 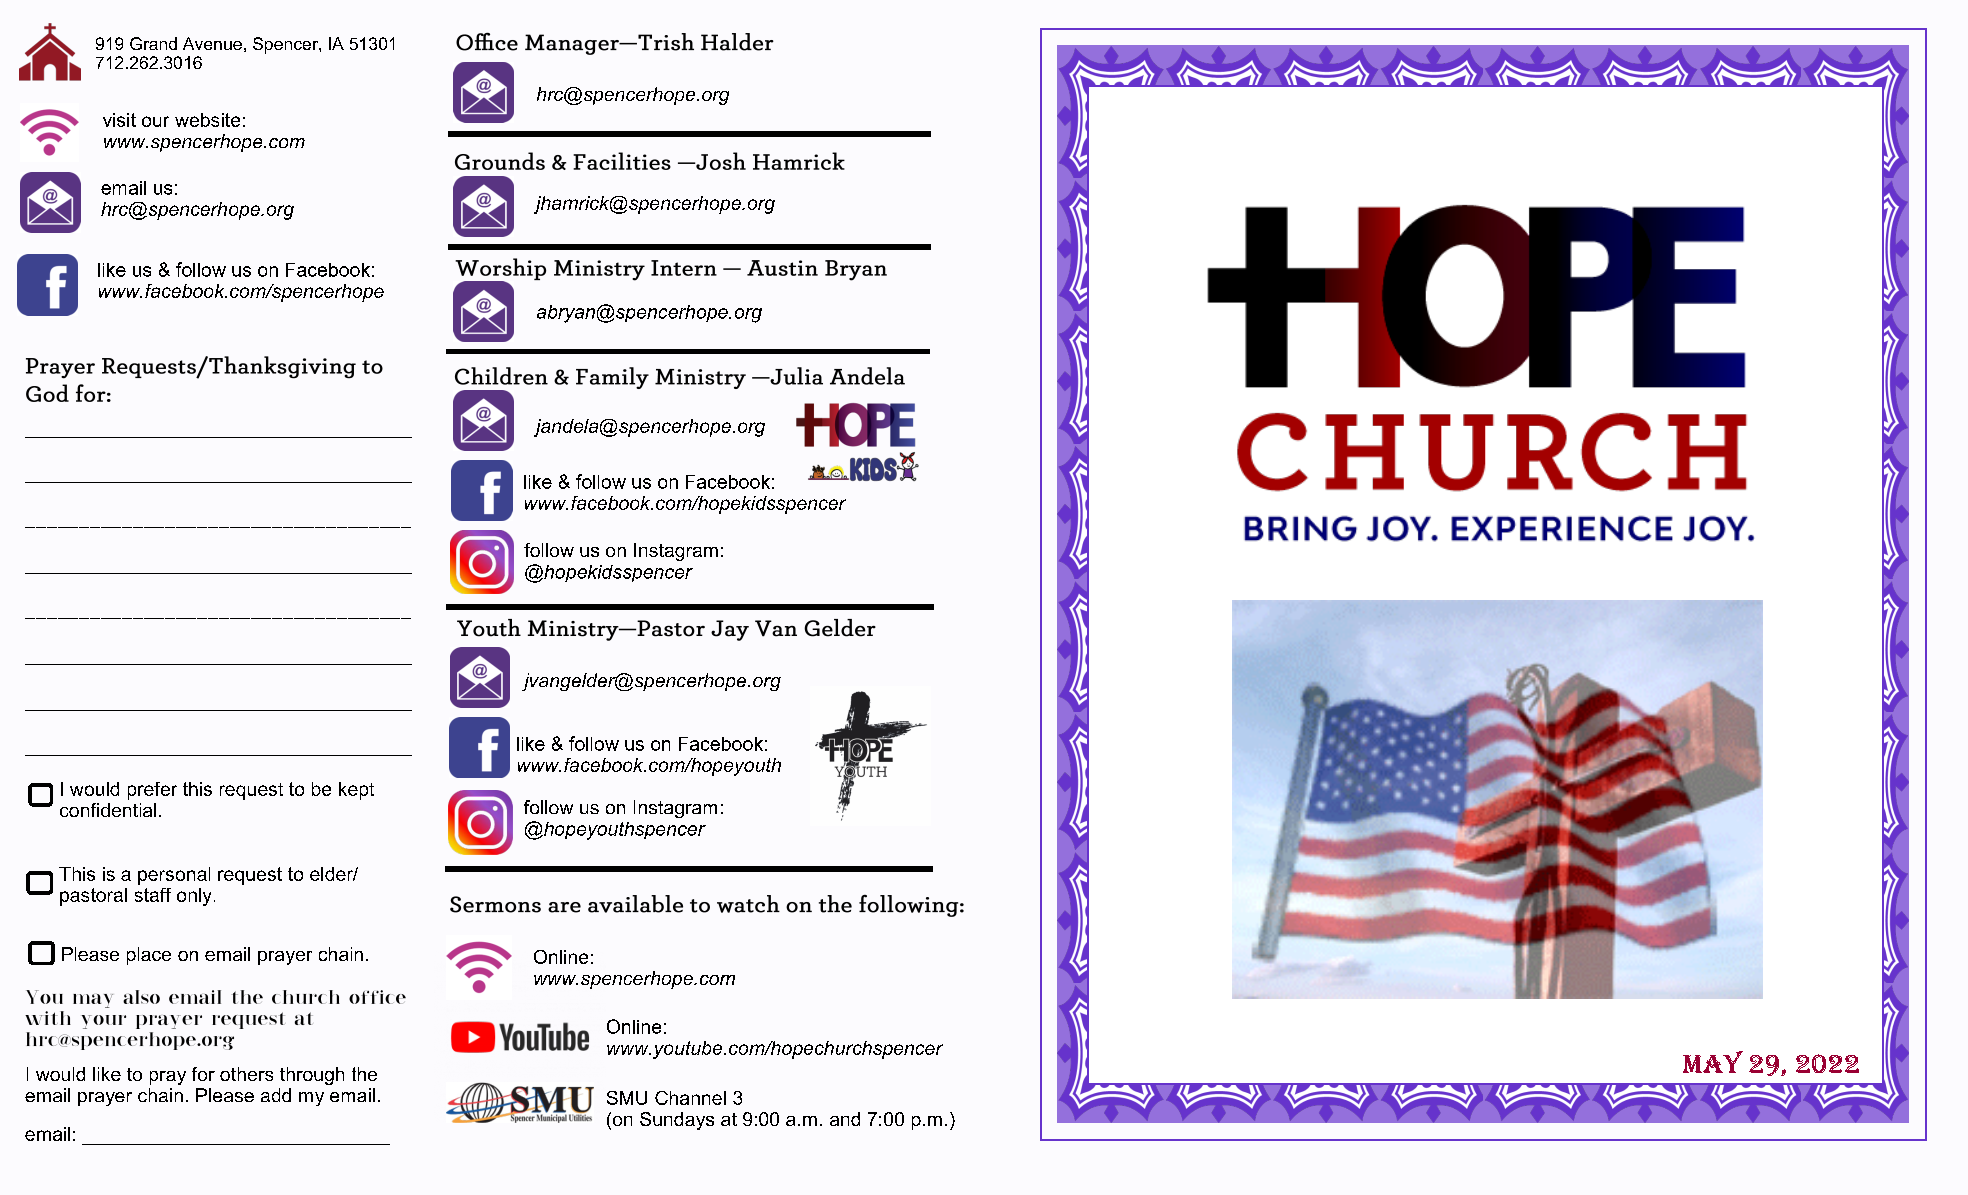 I want to click on May, so click(x=1713, y=1062).
